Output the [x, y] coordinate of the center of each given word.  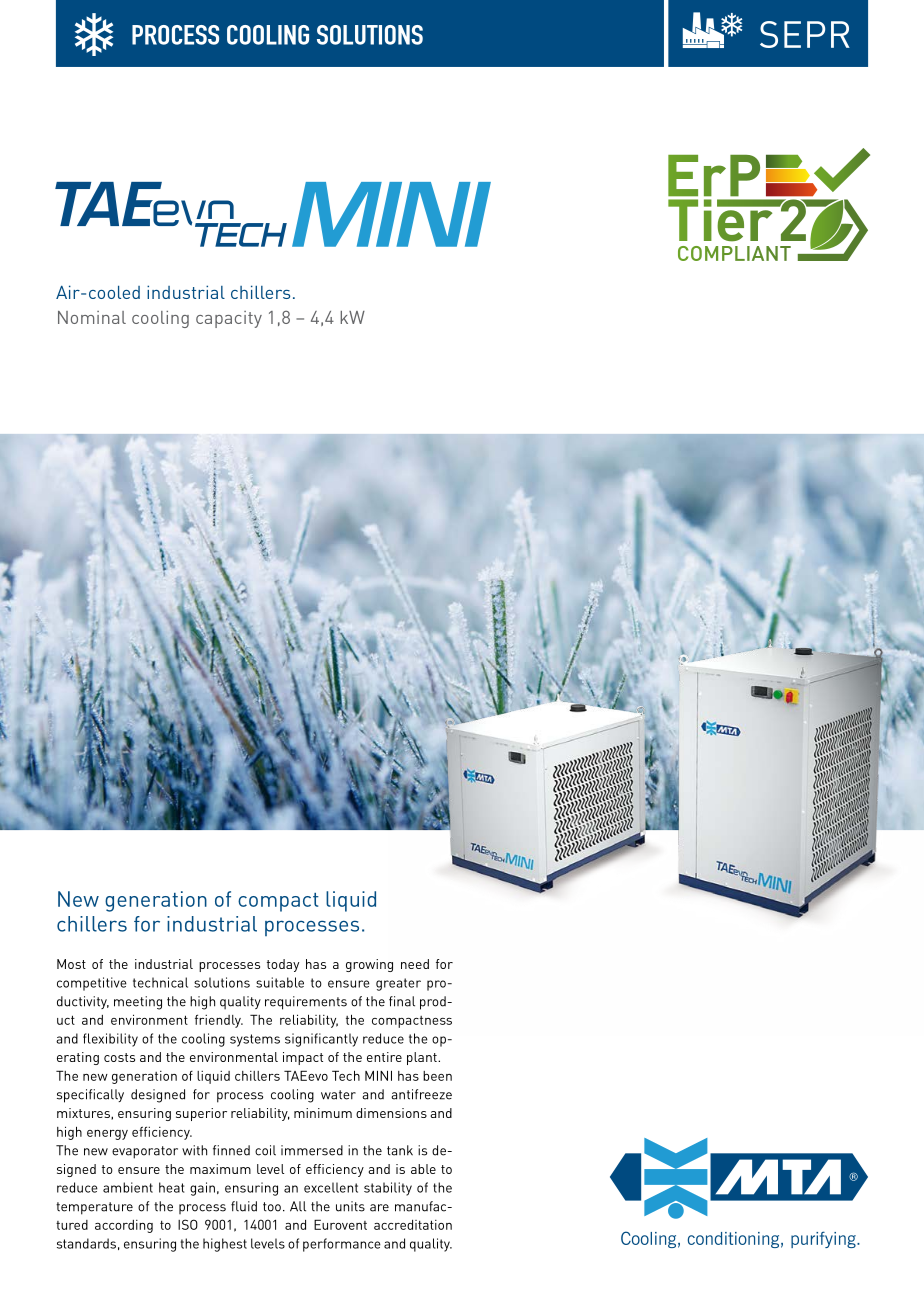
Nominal [92, 317]
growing [369, 965]
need [415, 964]
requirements [306, 1003]
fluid [244, 1206]
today [283, 965]
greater [398, 984]
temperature [94, 1208]
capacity [229, 319]
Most [71, 964]
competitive [92, 984]
